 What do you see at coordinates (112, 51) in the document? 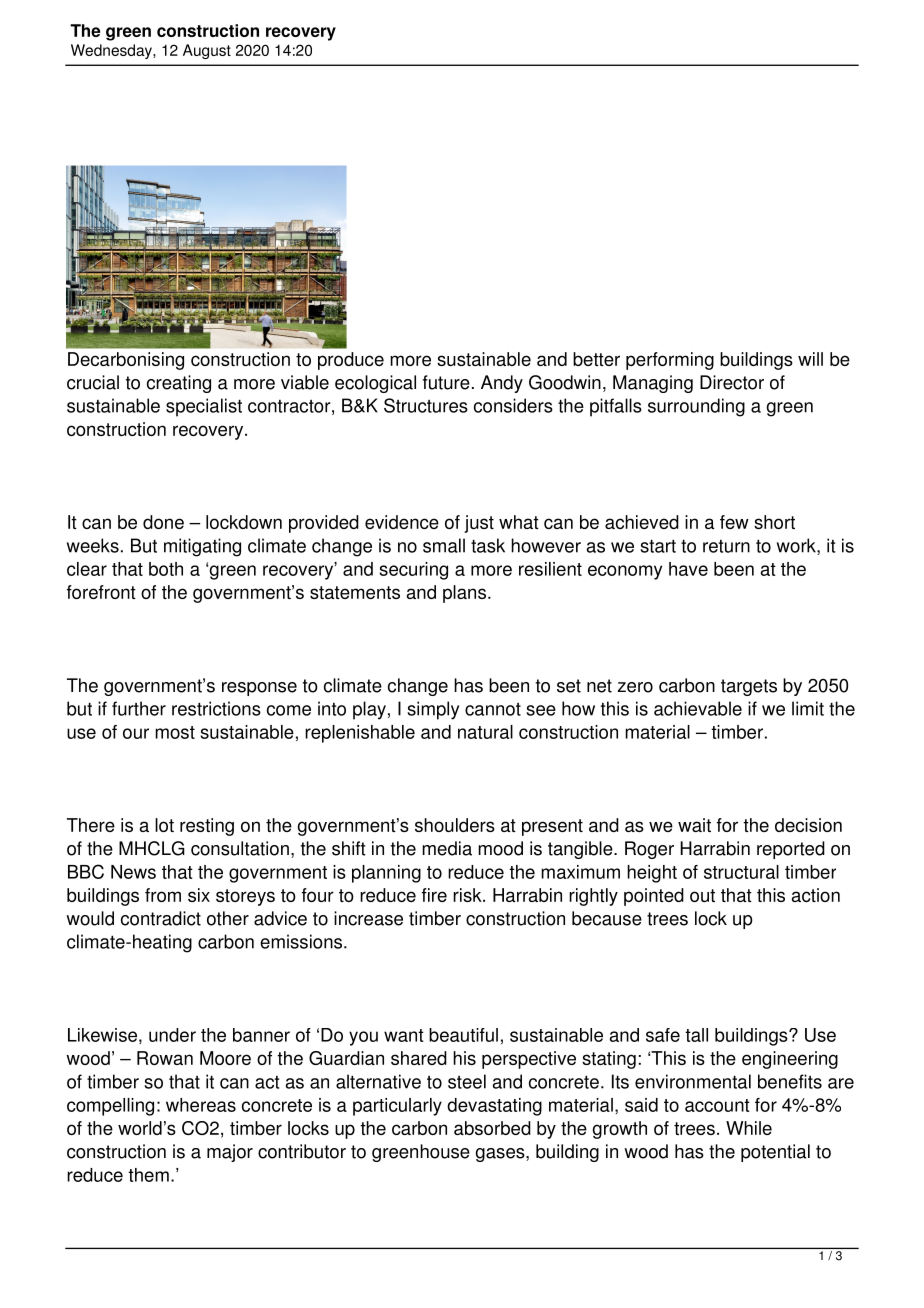
I see `Wednesday` at bounding box center [112, 51].
